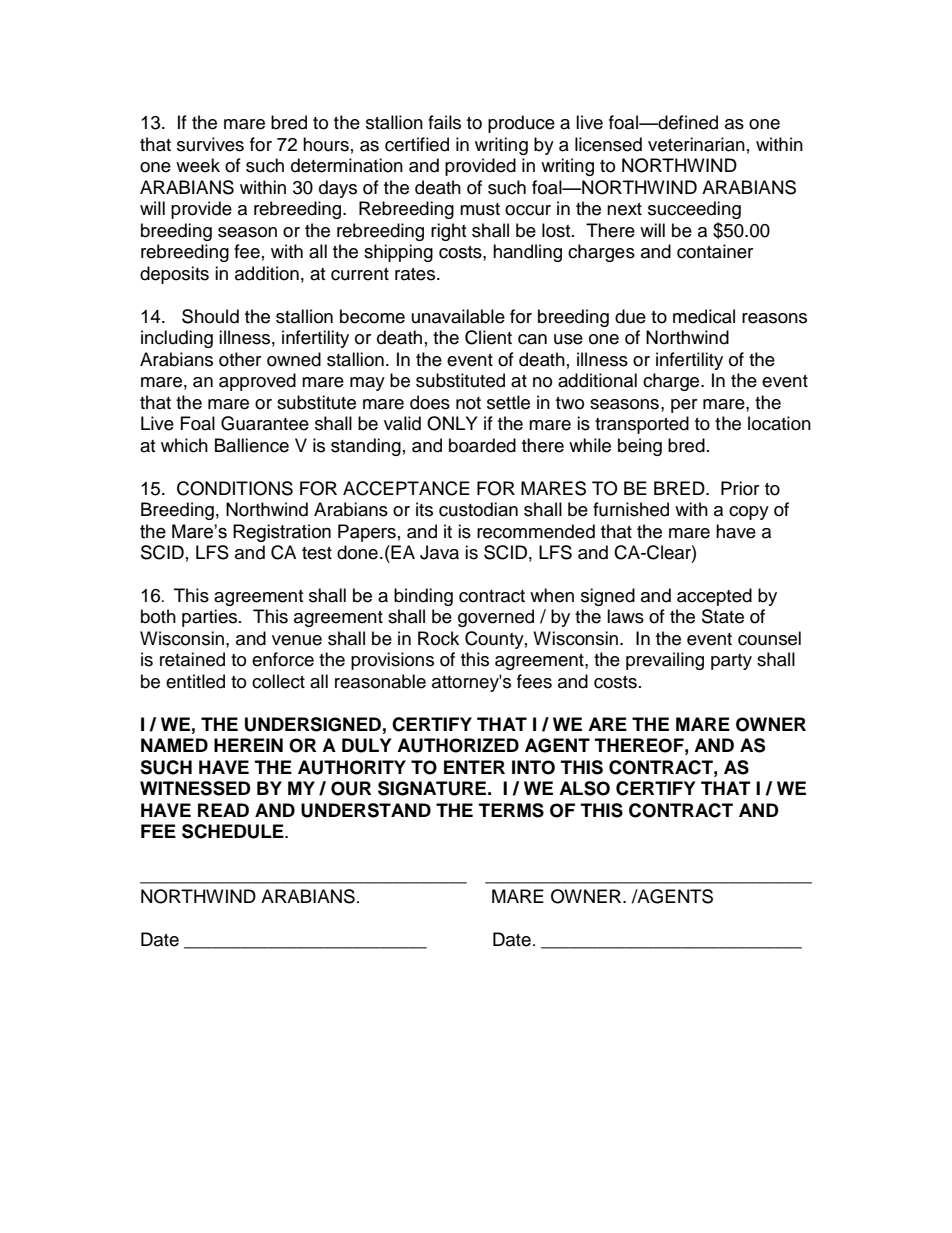 The height and width of the page is (1233, 952). What do you see at coordinates (740, 488) in the page?
I see `Prior` at bounding box center [740, 488].
